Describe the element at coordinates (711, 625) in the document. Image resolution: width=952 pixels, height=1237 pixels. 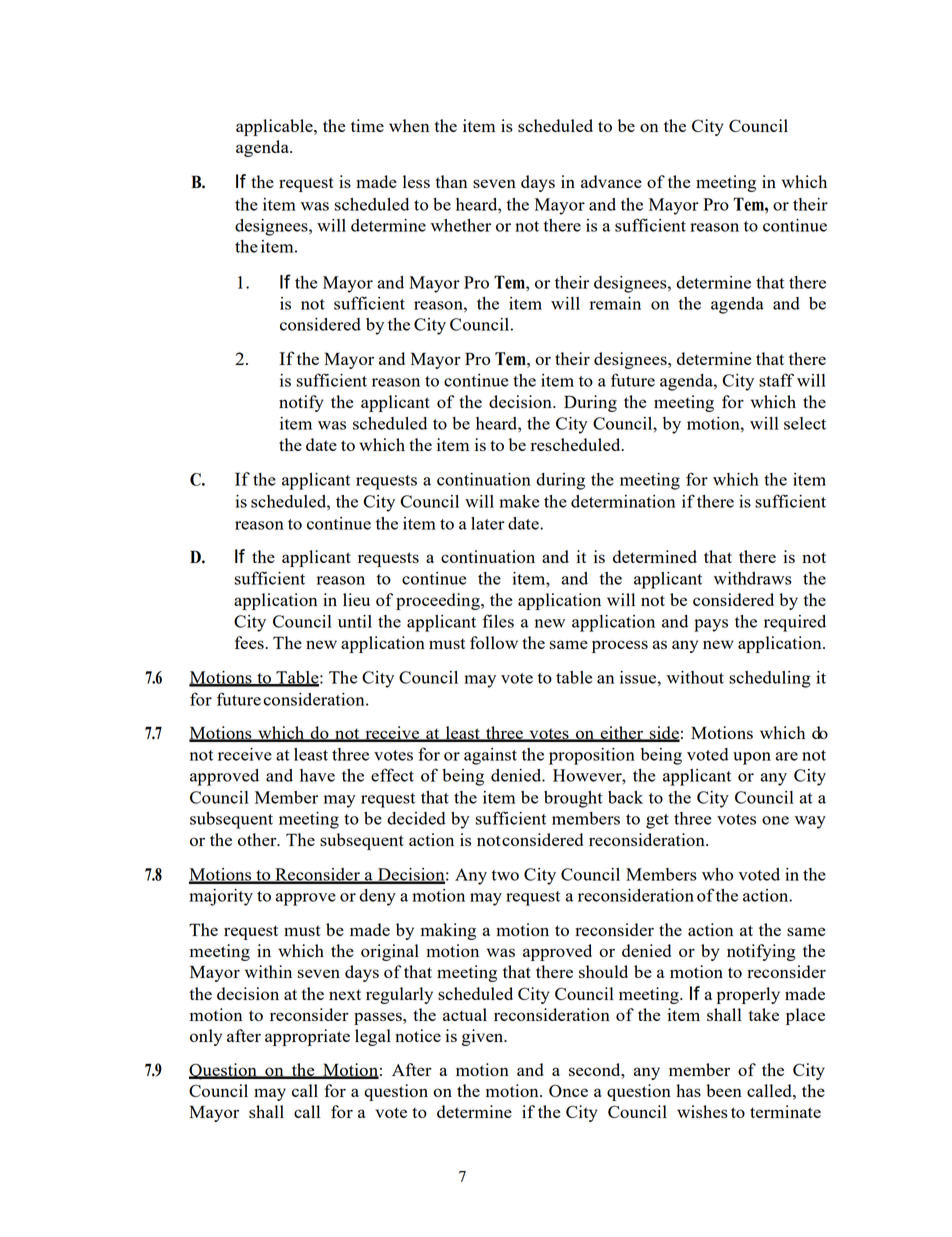
I see `pays` at that location.
